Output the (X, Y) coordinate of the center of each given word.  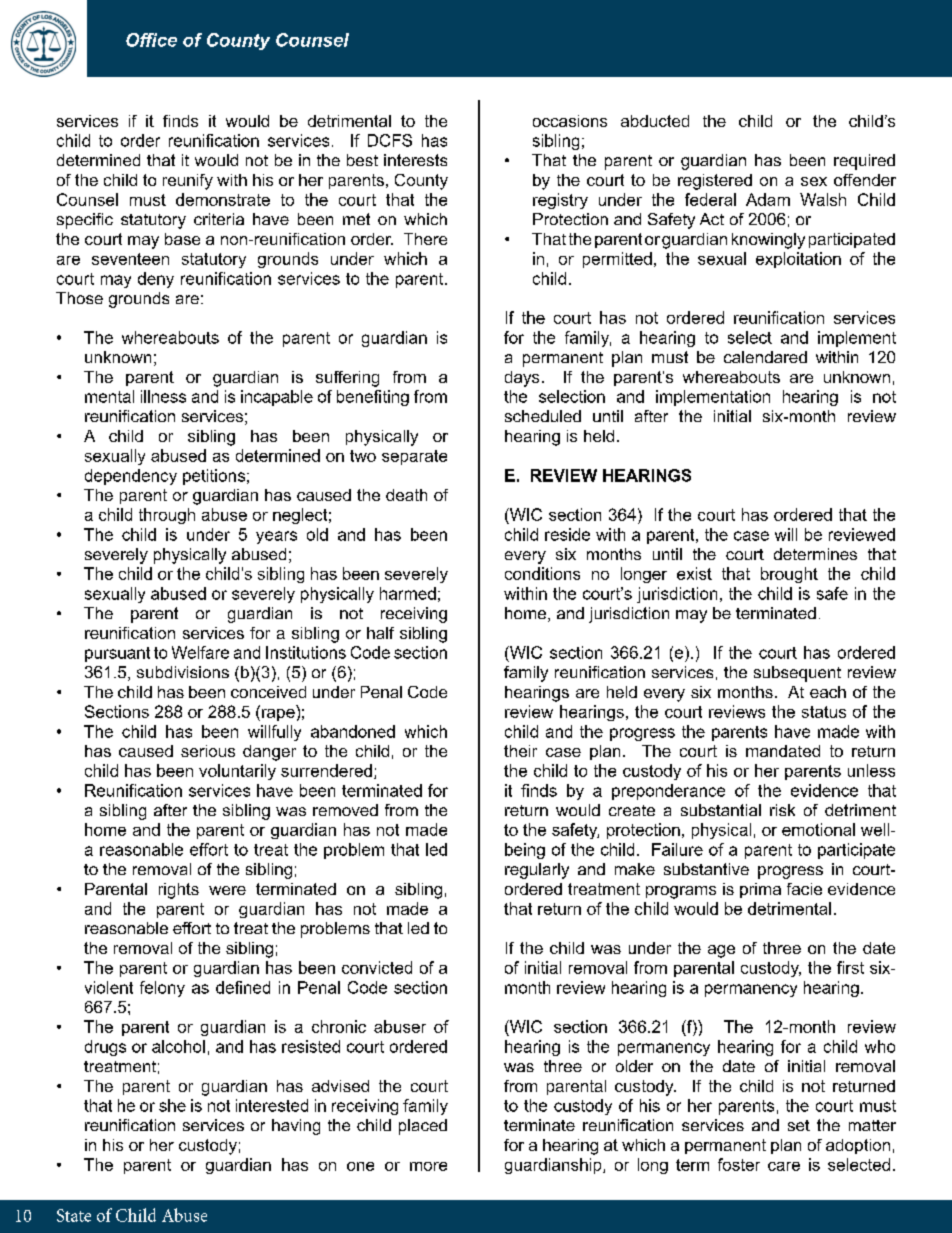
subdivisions (183, 672)
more (428, 1166)
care (784, 1166)
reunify (188, 182)
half (380, 633)
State (74, 1215)
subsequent (797, 674)
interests (415, 160)
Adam (768, 199)
